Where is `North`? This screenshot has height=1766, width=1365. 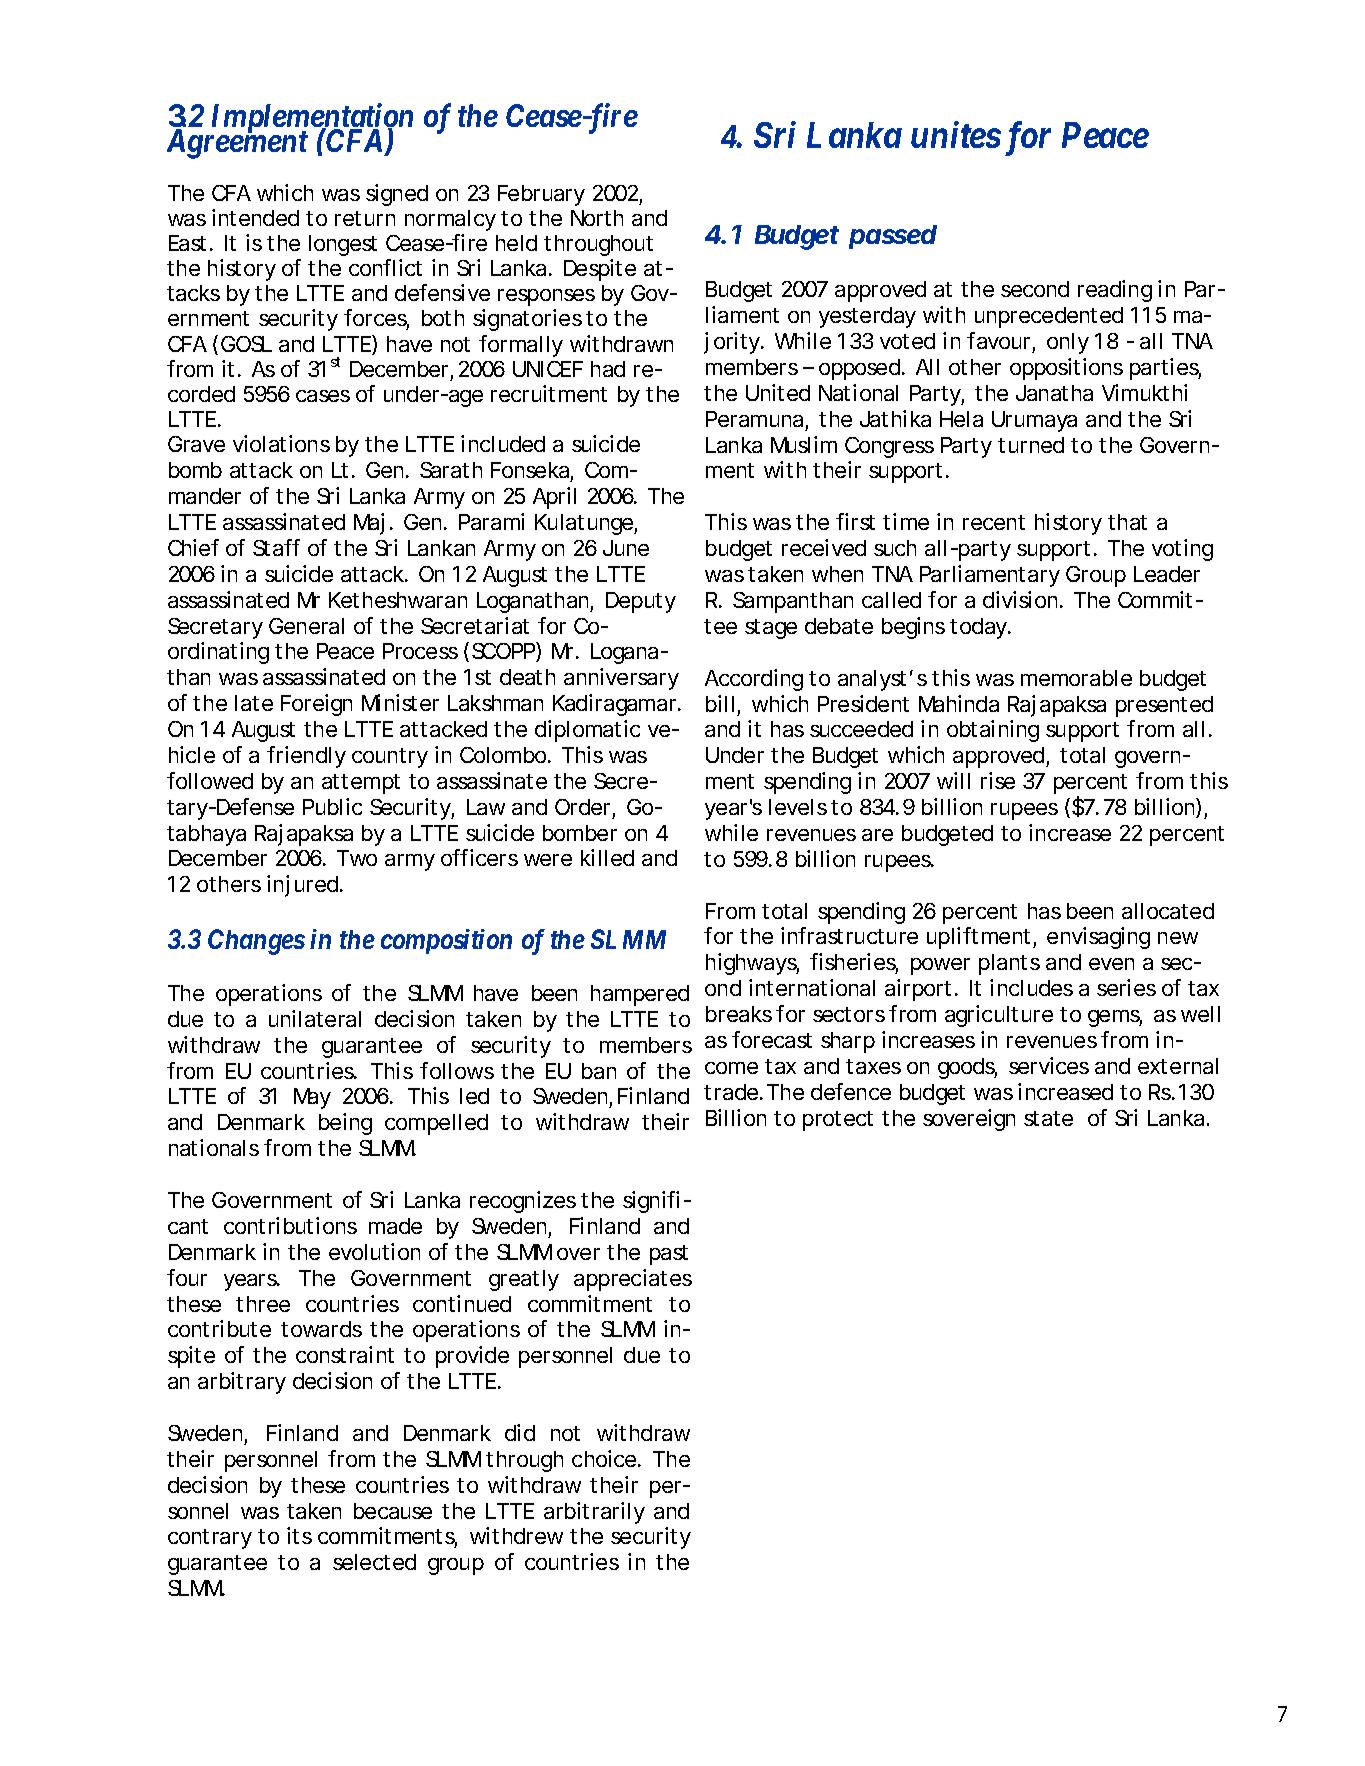
North is located at coordinates (597, 218).
